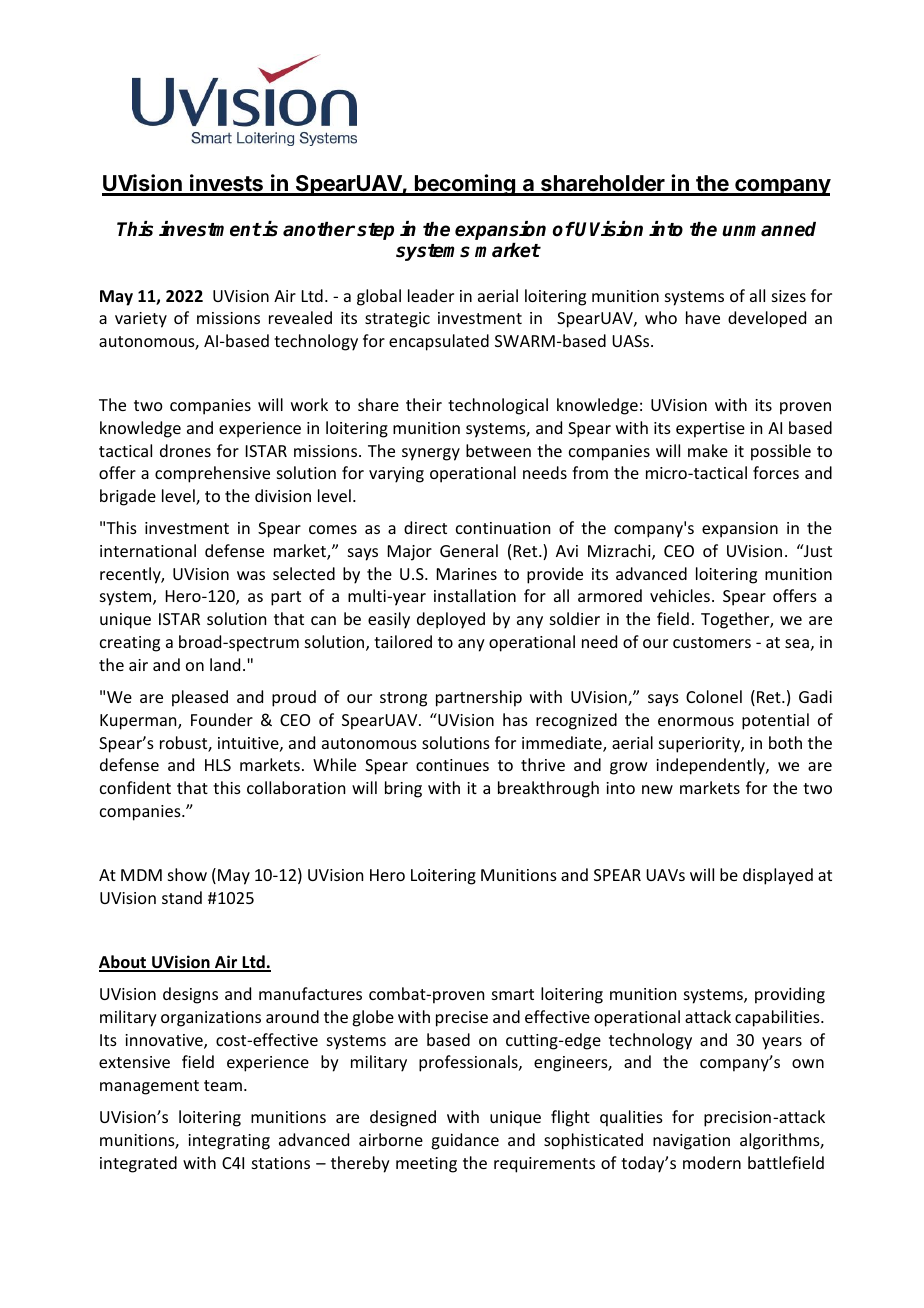 Image resolution: width=924 pixels, height=1308 pixels. Describe the element at coordinates (778, 876) in the screenshot. I see `displayed` at that location.
